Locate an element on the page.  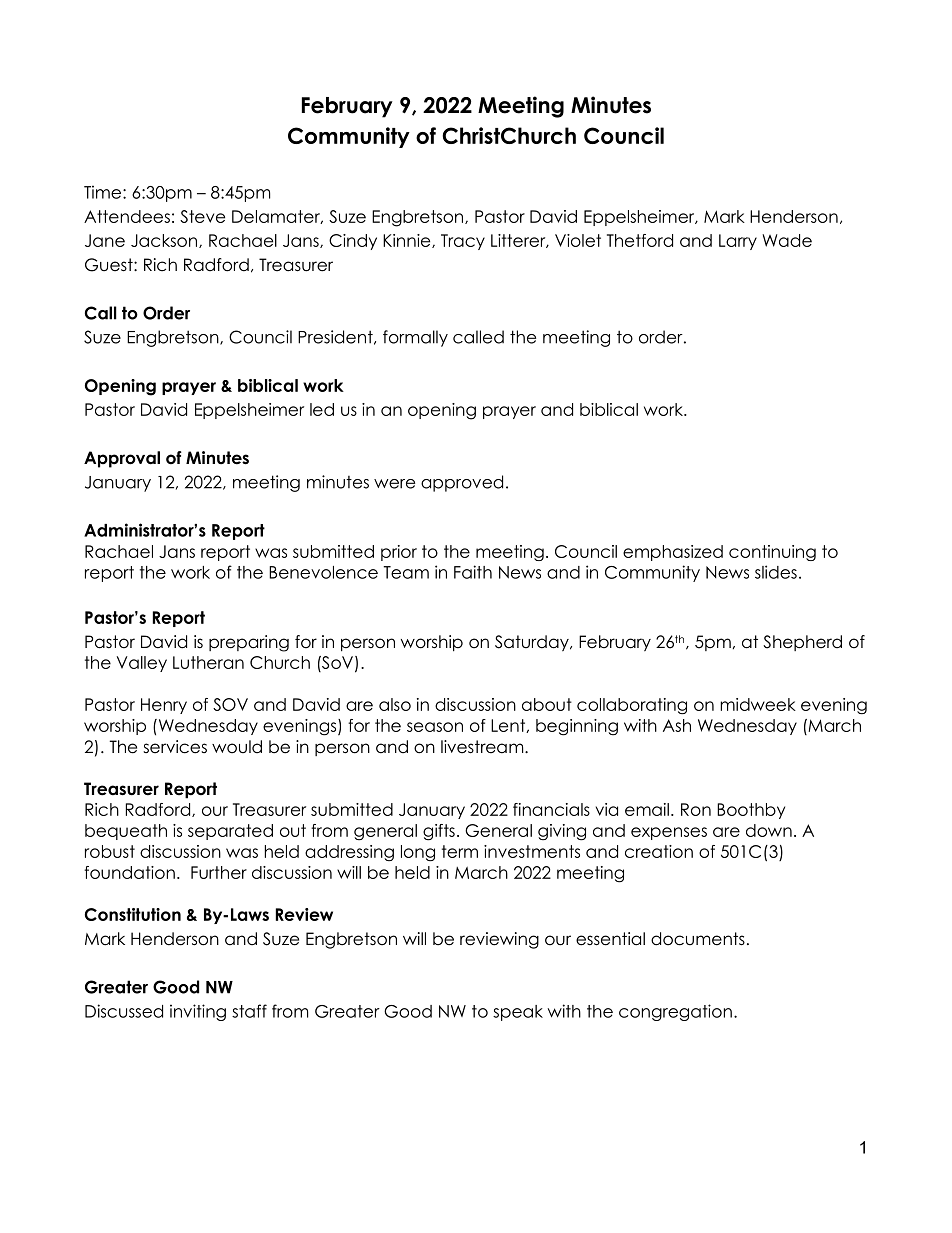
Larry is located at coordinates (738, 242).
